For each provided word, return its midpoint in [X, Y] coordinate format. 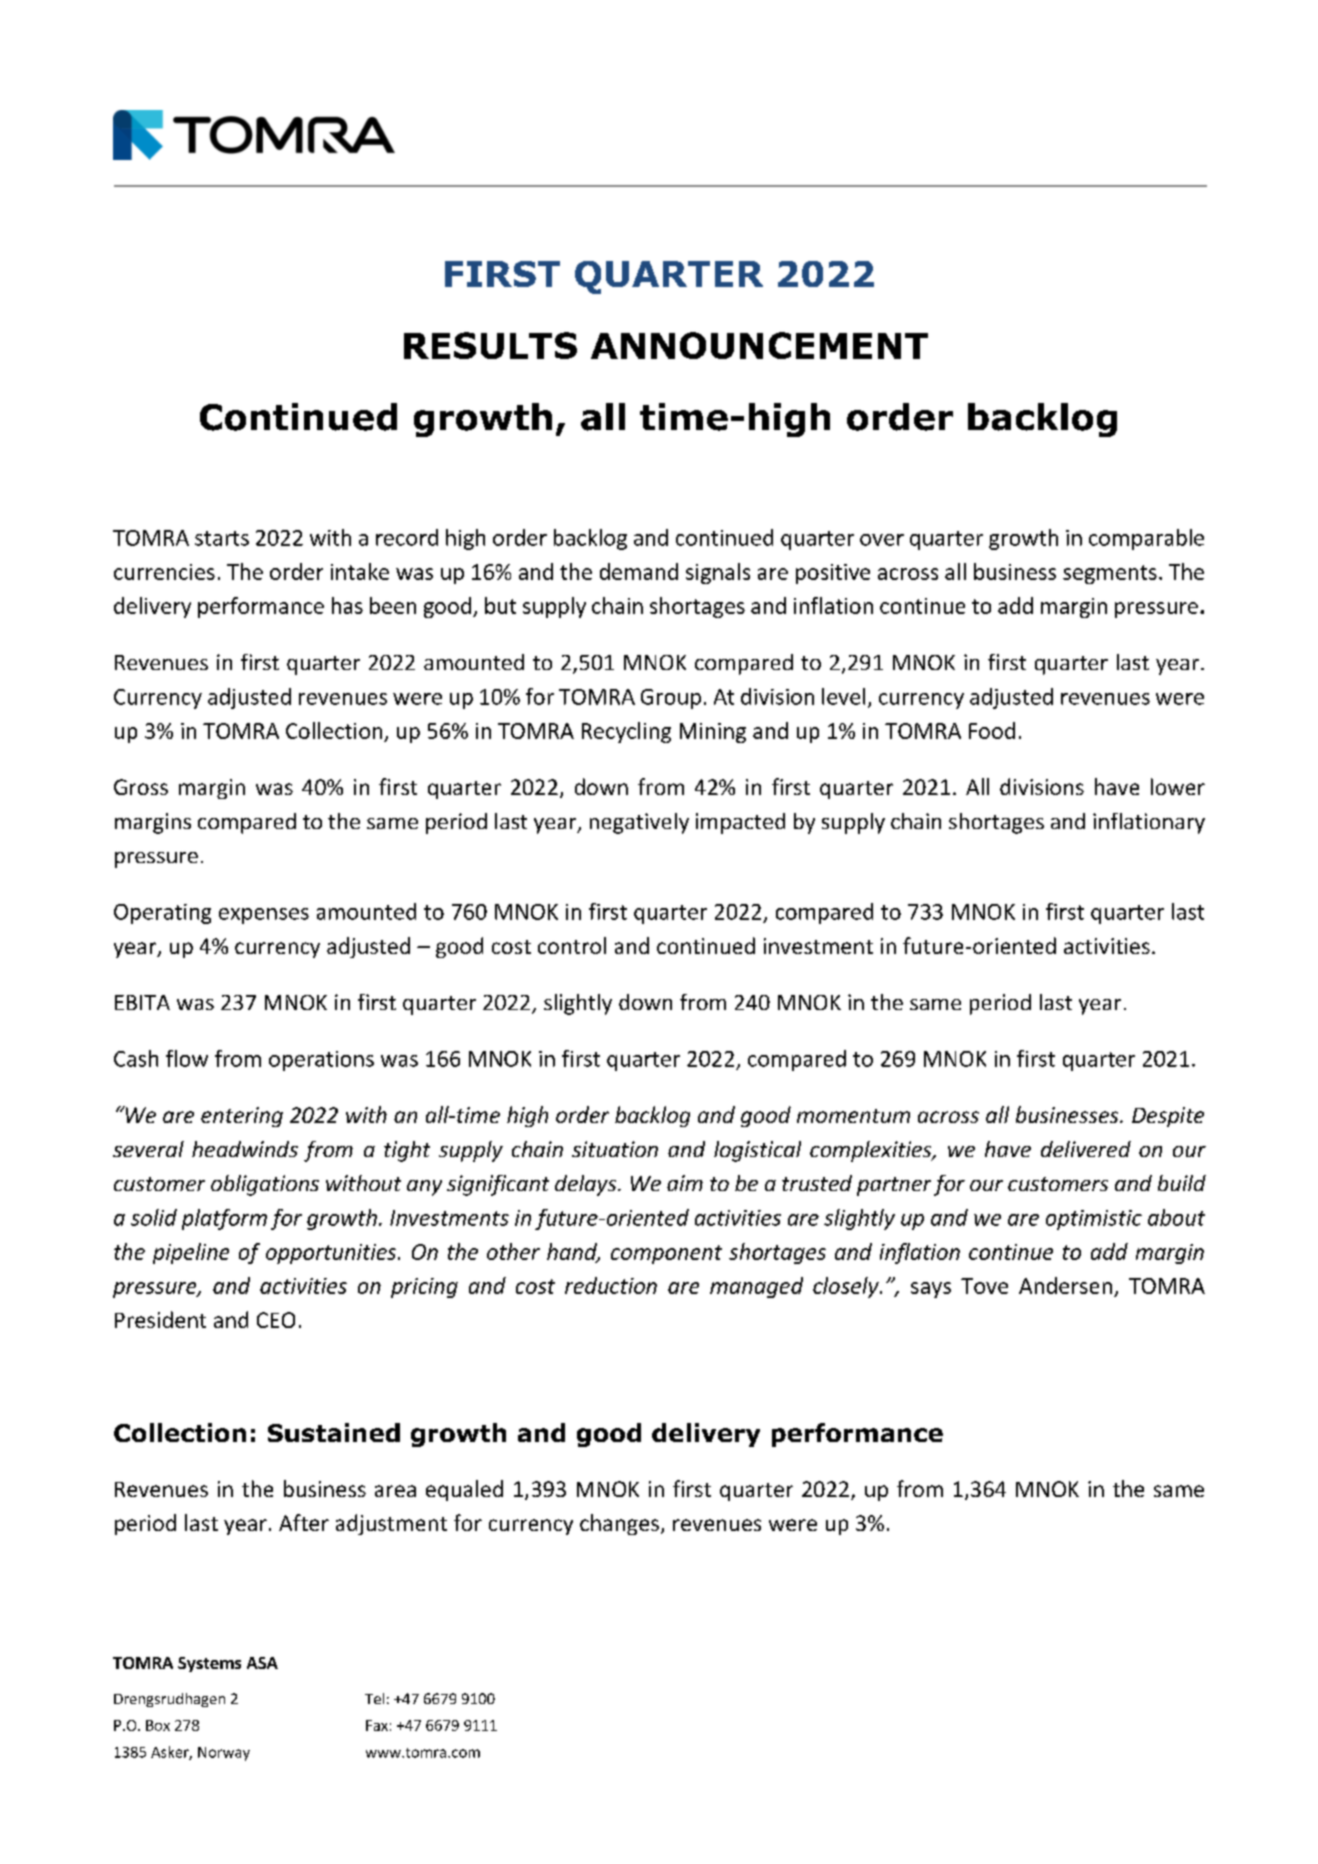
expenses [264, 916]
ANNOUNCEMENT [759, 345]
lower [1178, 786]
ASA [262, 1663]
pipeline [191, 1253]
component [666, 1254]
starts [222, 538]
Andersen [1065, 1285]
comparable [1146, 539]
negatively [639, 823]
